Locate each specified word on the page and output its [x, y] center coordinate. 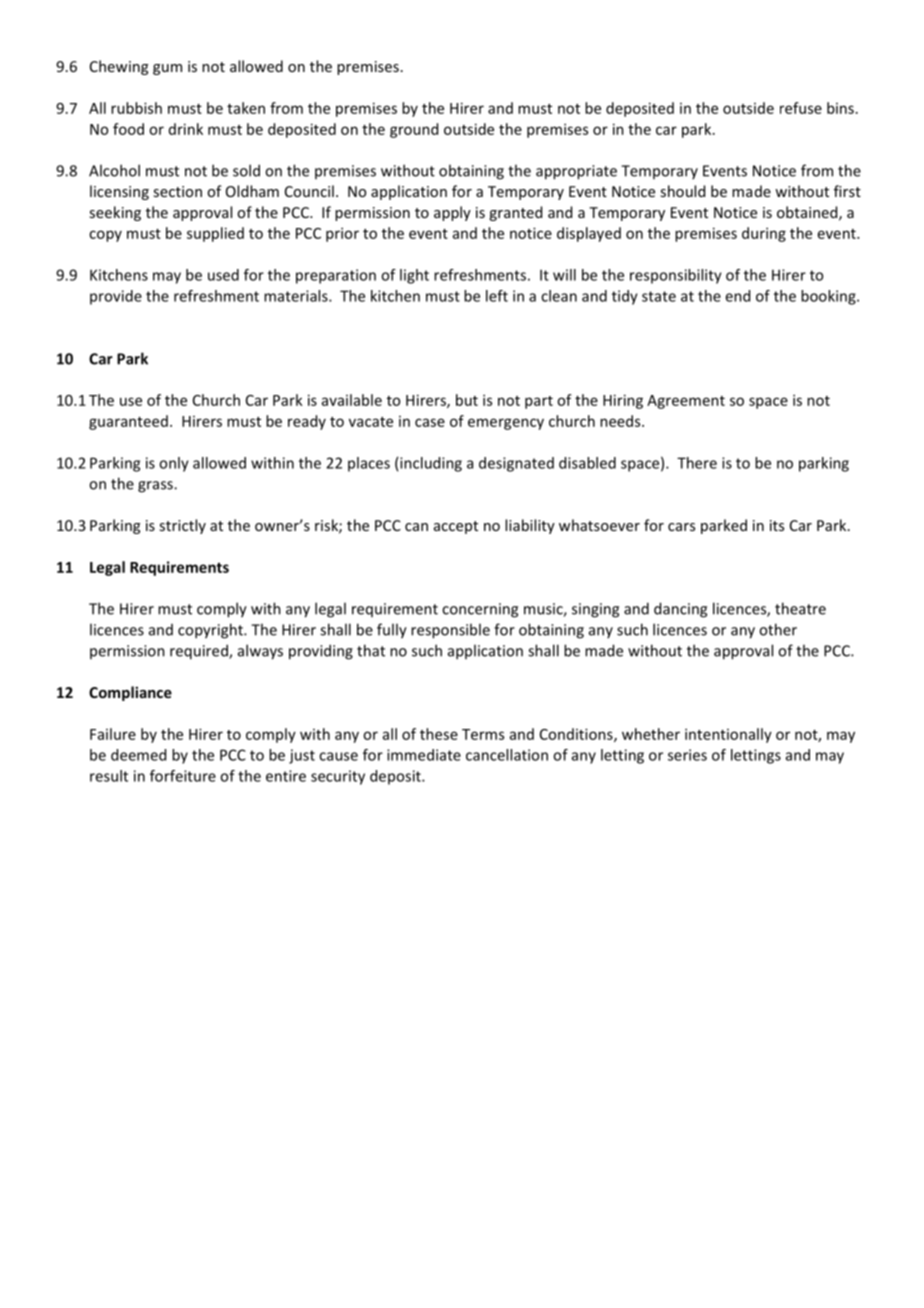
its [777, 525]
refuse [801, 108]
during [764, 234]
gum [167, 69]
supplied [215, 234]
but [467, 400]
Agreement [686, 402]
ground [414, 130]
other [778, 629]
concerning [480, 610]
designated [516, 464]
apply [452, 213]
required [200, 652]
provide [116, 297]
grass [156, 487]
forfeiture [183, 776]
